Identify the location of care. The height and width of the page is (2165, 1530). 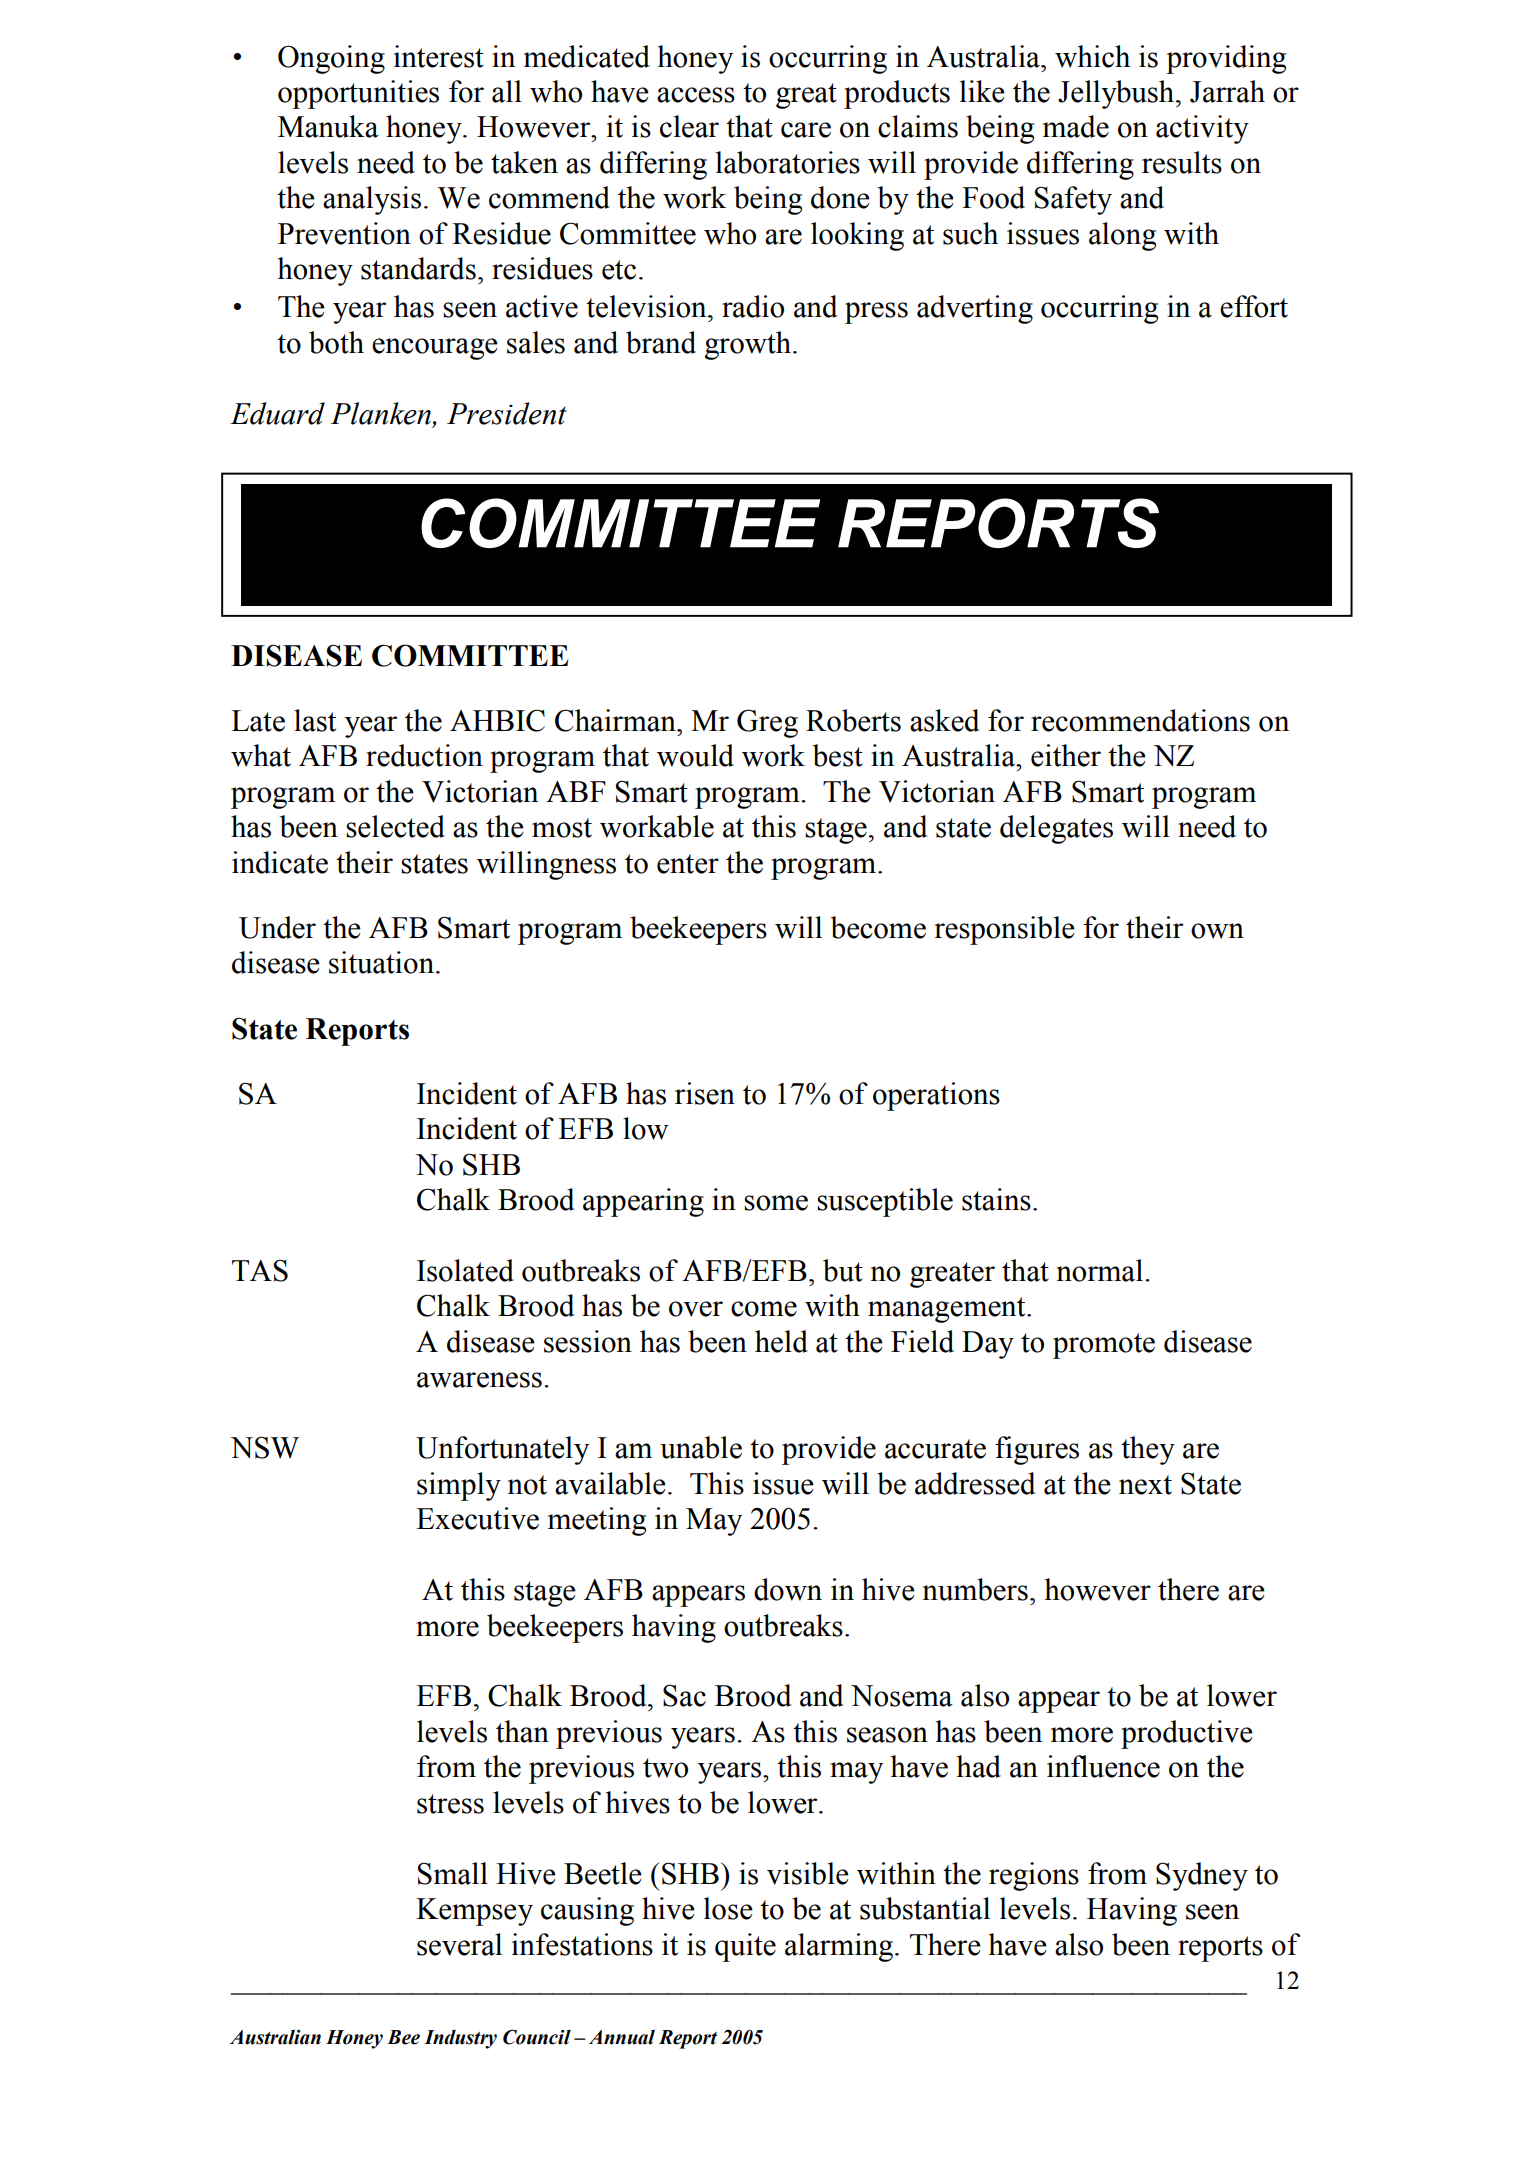
(806, 130).
